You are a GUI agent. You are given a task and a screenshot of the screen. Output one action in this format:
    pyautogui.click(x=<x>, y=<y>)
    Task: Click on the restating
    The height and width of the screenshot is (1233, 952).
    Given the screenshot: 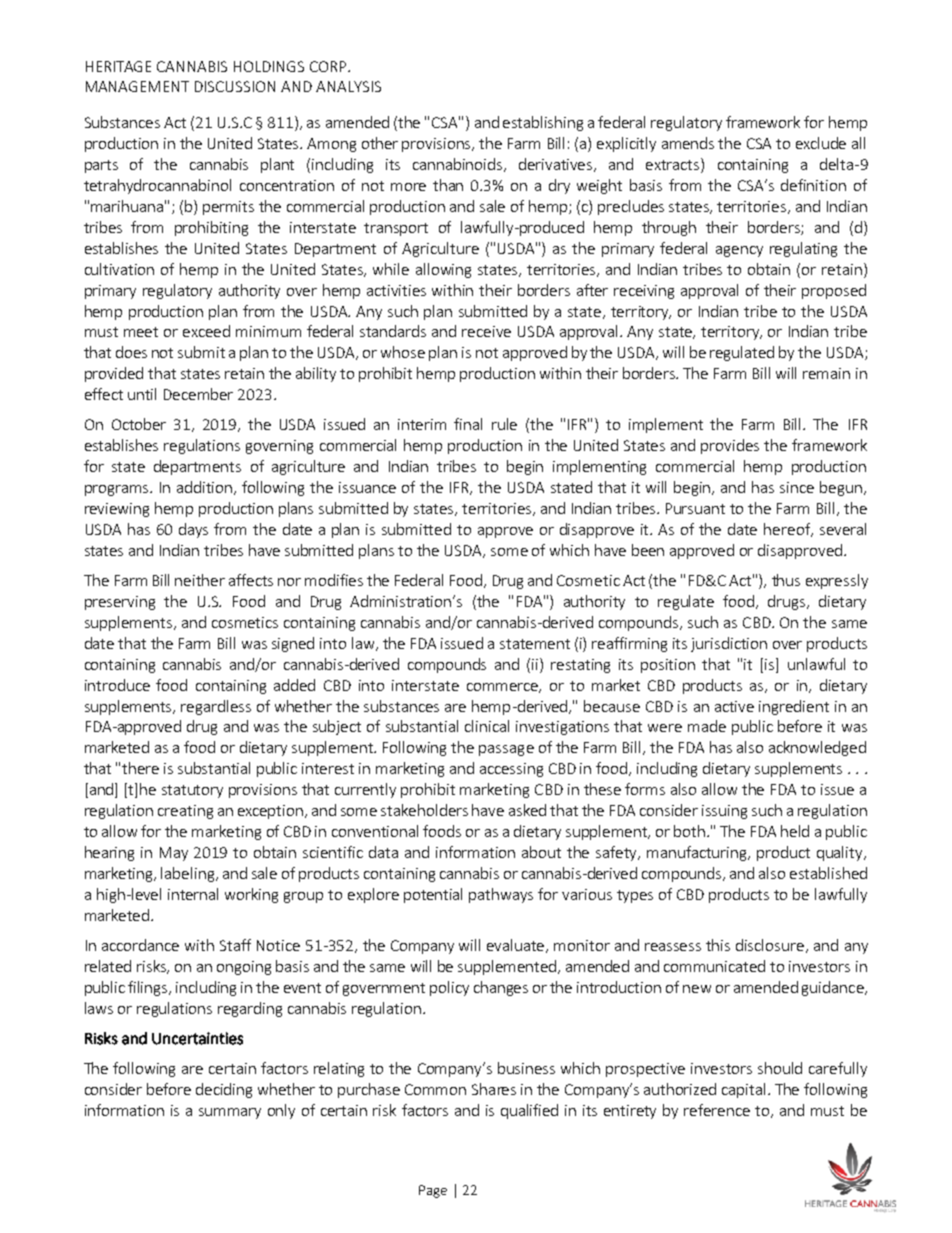 What is the action you would take?
    pyautogui.click(x=580, y=666)
